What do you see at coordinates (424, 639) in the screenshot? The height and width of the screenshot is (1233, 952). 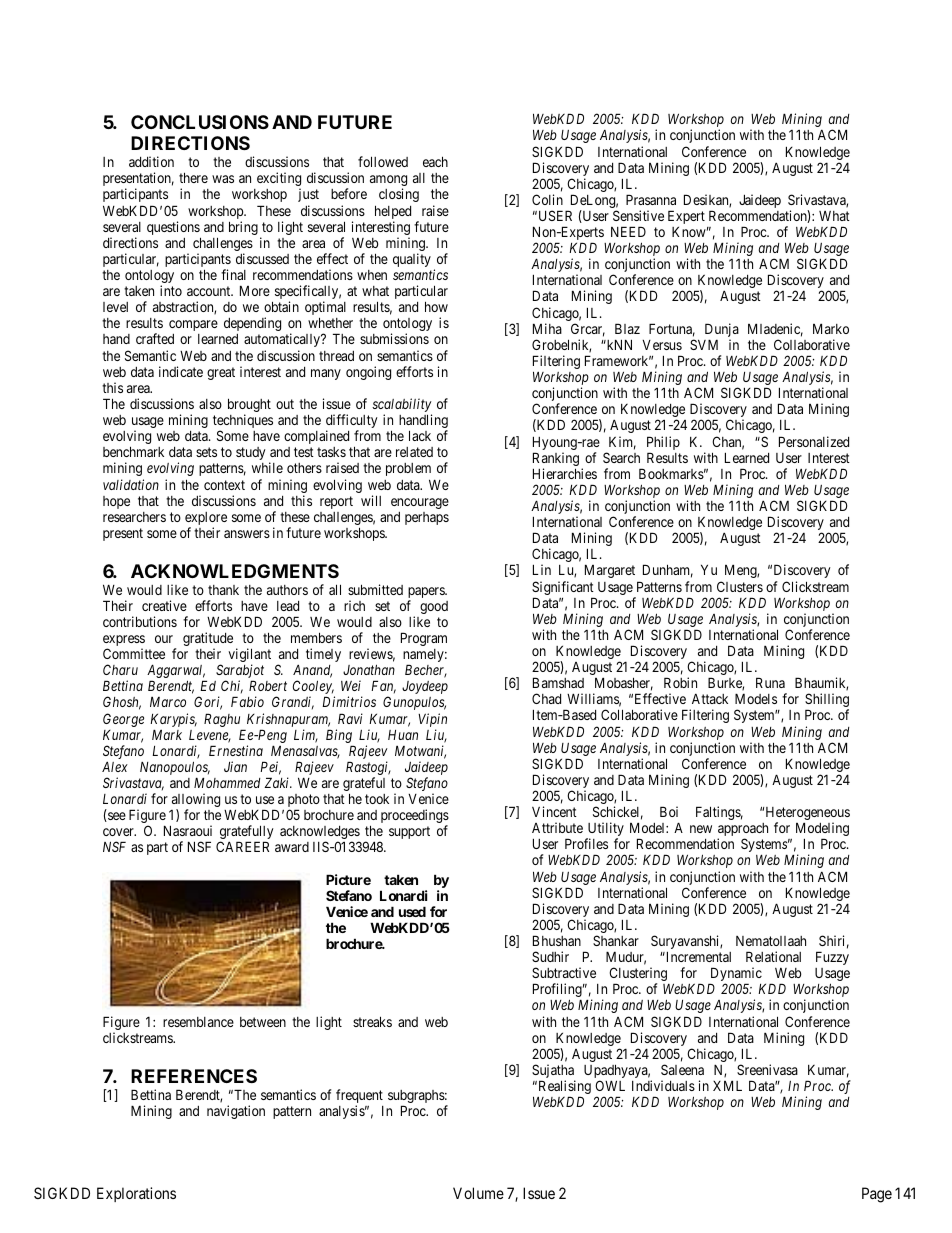 I see `Program` at bounding box center [424, 639].
